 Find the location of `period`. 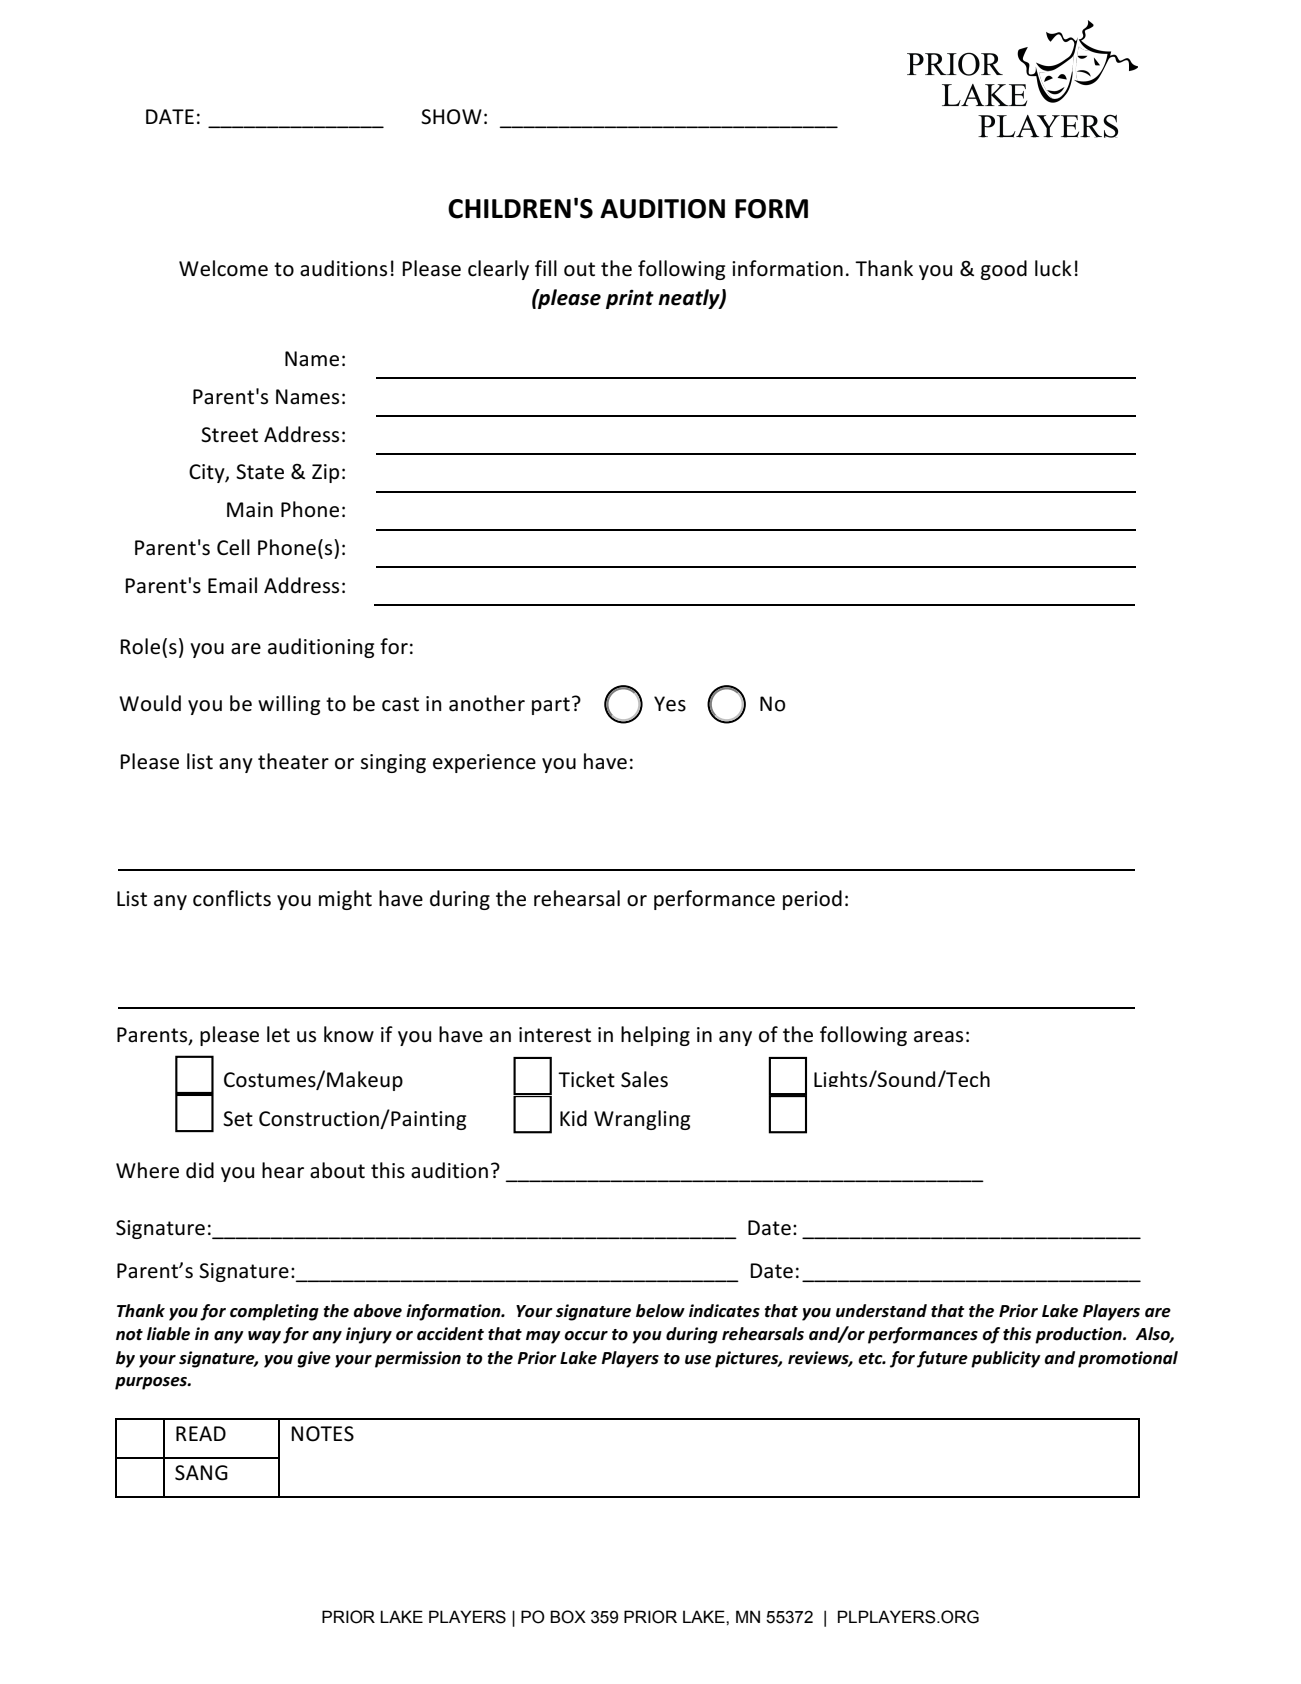

period is located at coordinates (812, 900).
